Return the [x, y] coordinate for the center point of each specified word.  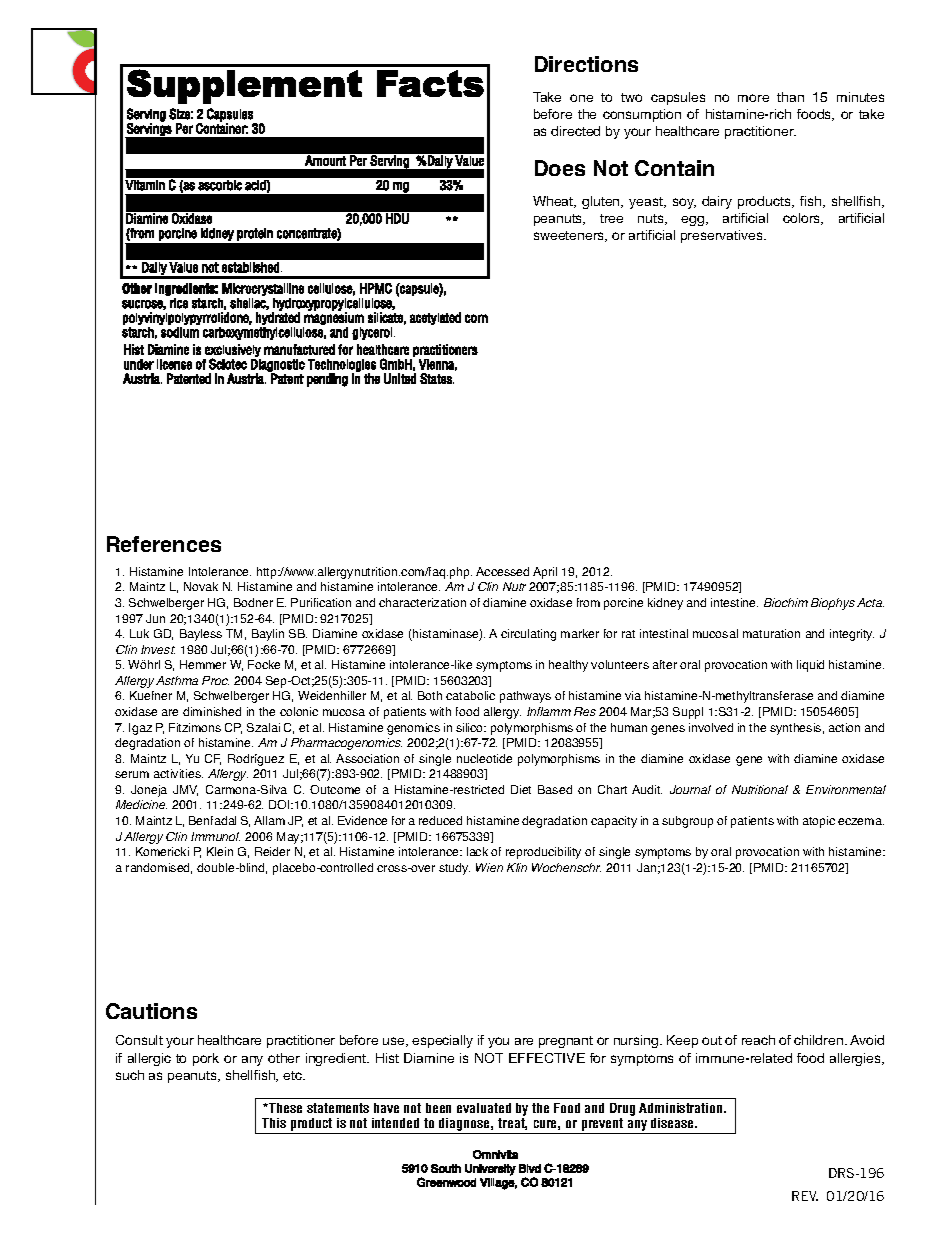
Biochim [786, 602]
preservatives [723, 236]
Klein [220, 851]
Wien [489, 867]
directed [575, 131]
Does [560, 168]
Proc [215, 680]
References [164, 544]
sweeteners [570, 236]
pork [206, 1059]
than [790, 97]
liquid [810, 666]
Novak [201, 586]
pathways [525, 697]
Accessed [502, 571]
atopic [819, 822]
